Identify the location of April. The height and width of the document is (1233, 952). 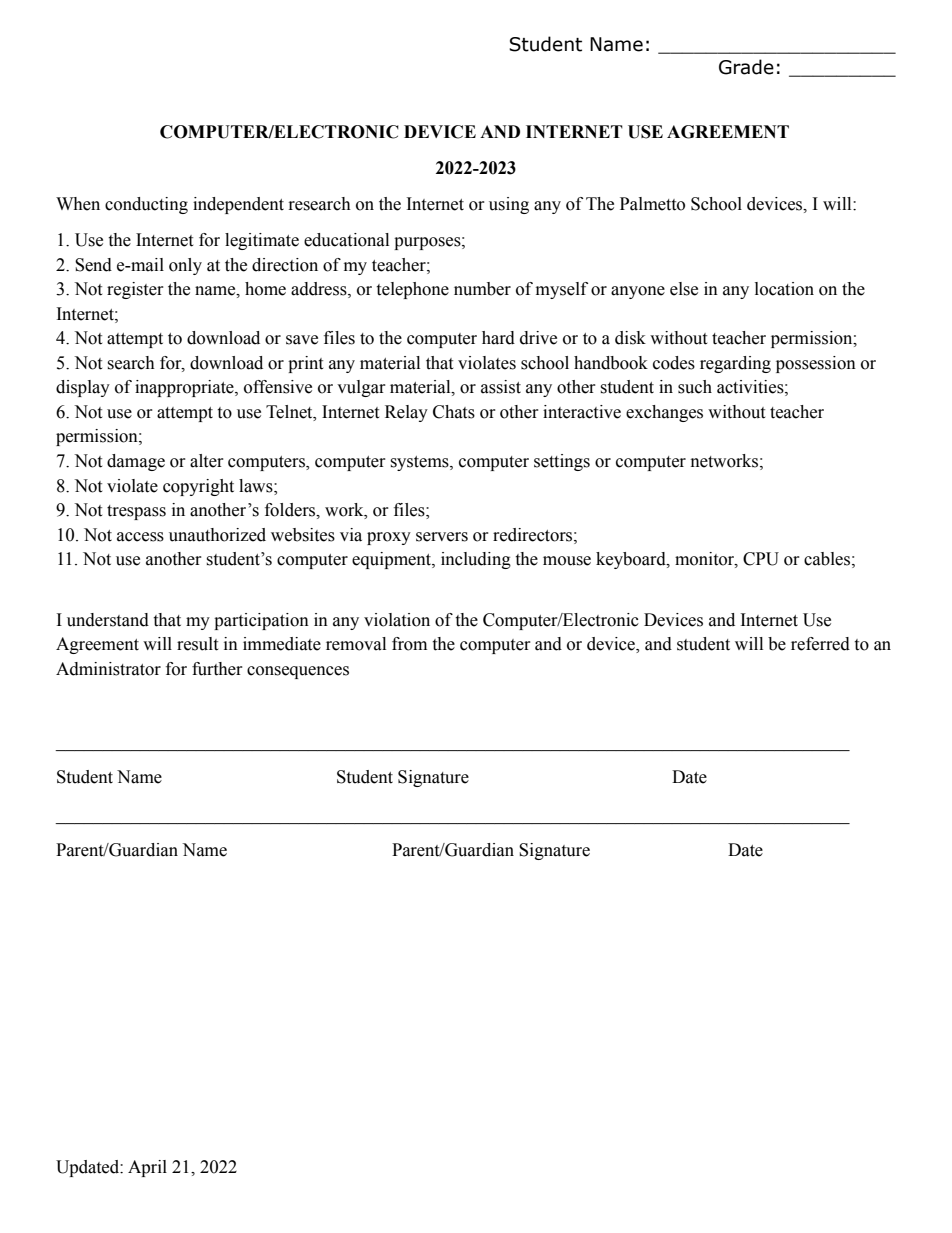
(147, 1168).
